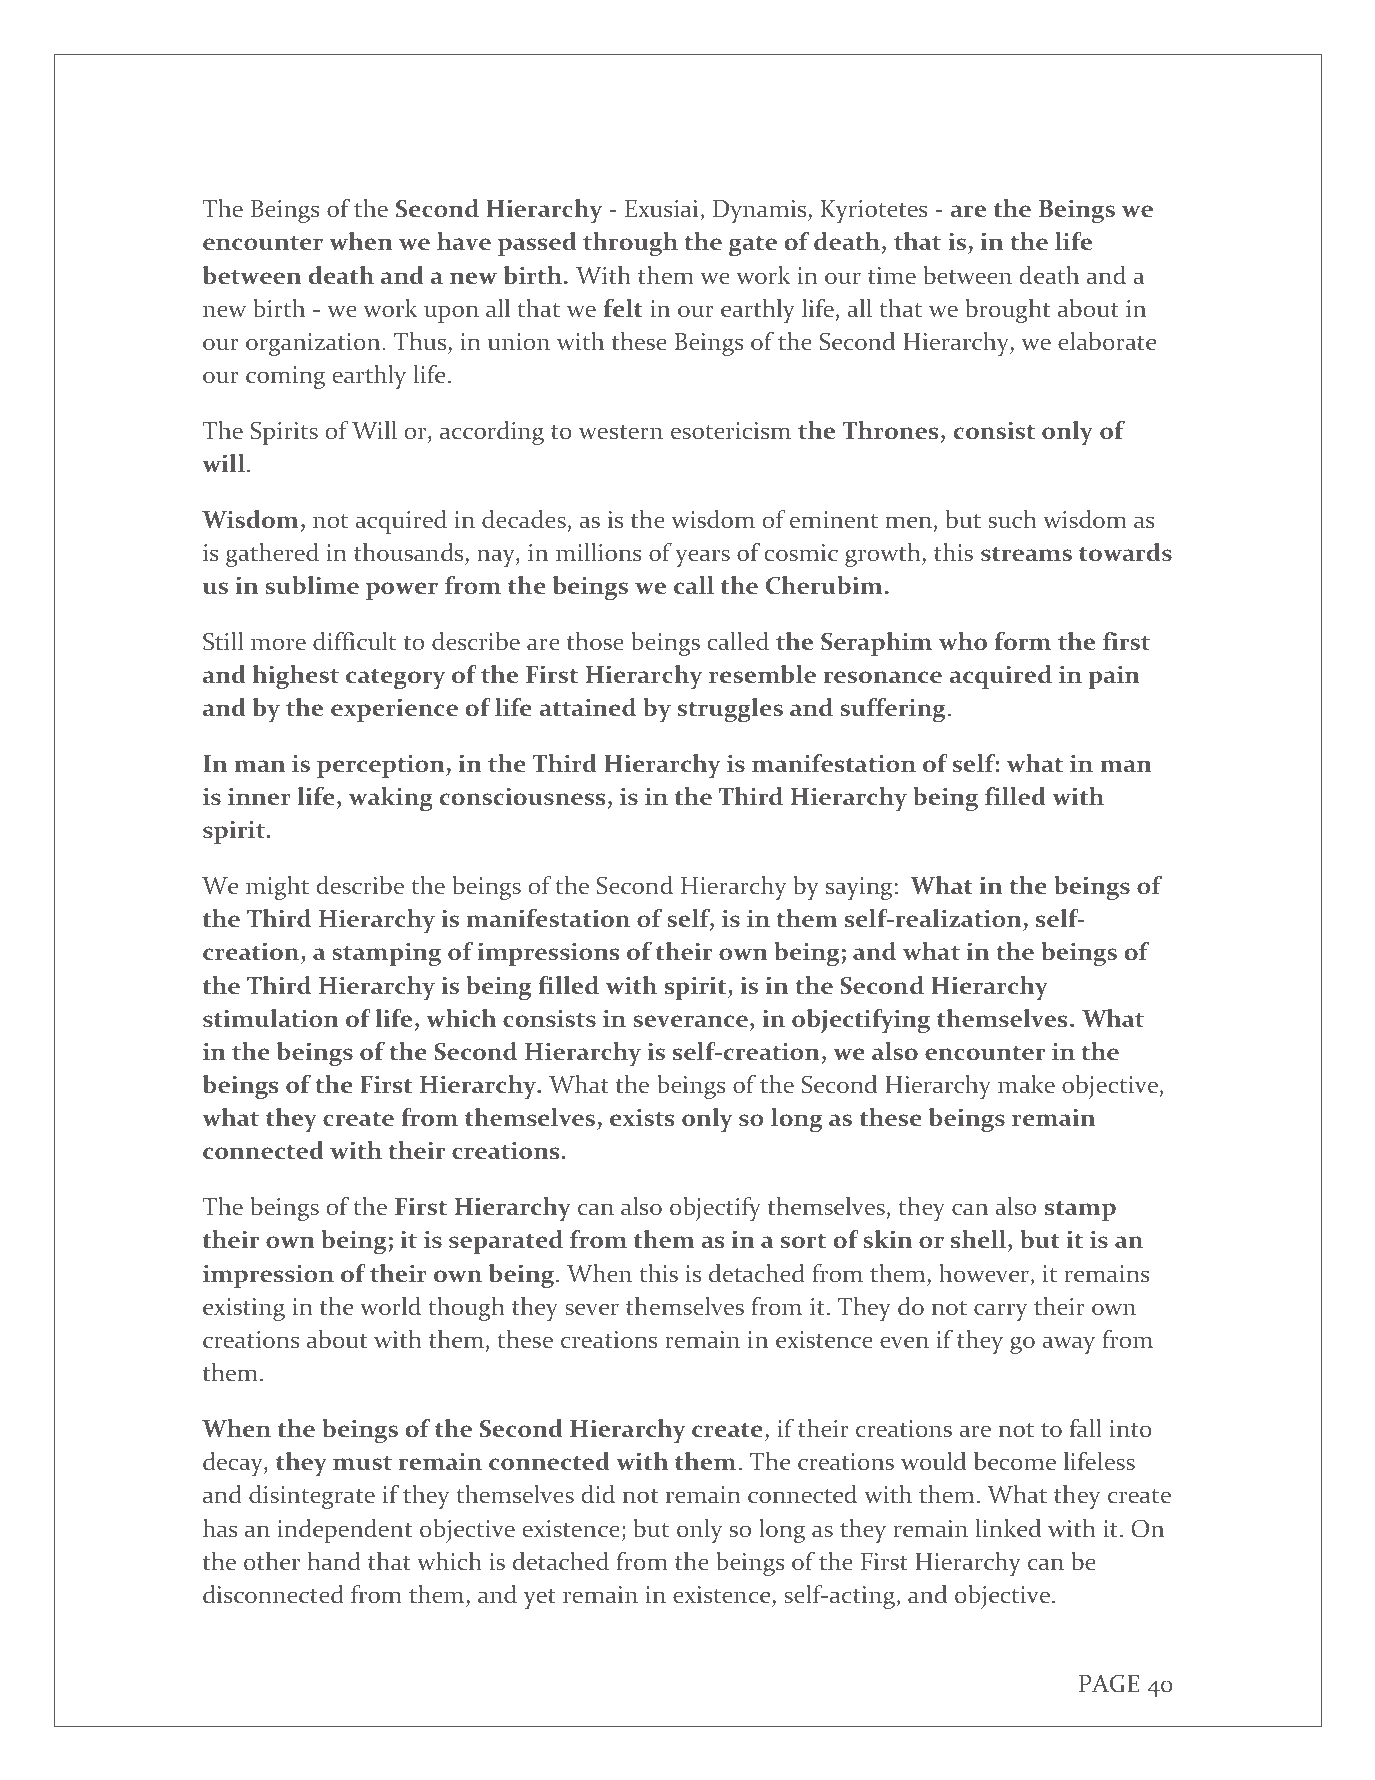 The height and width of the page is (1780, 1375). Describe the element at coordinates (1000, 1312) in the page. I see `carry` at that location.
